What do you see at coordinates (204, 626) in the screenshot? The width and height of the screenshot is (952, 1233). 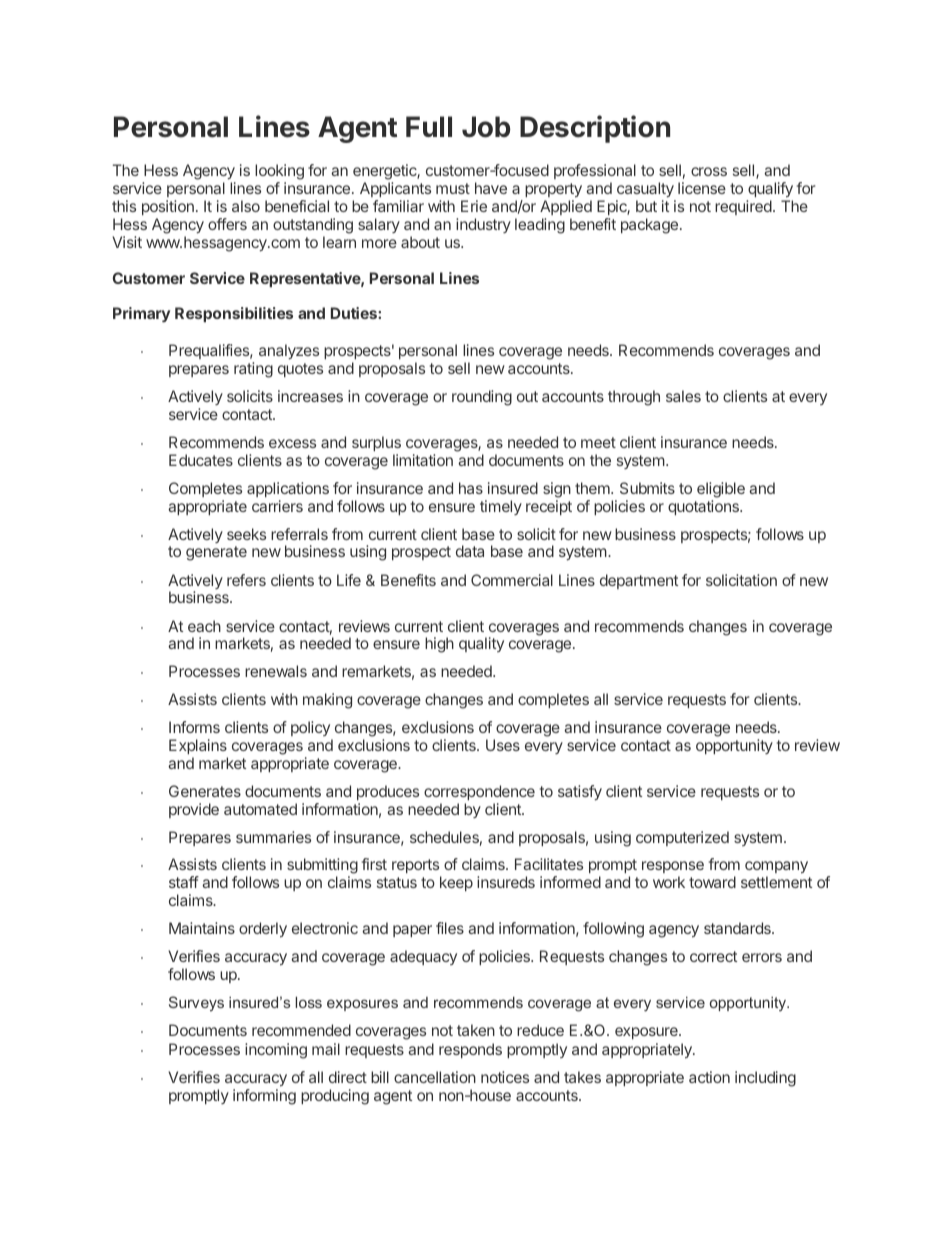 I see `each` at bounding box center [204, 626].
